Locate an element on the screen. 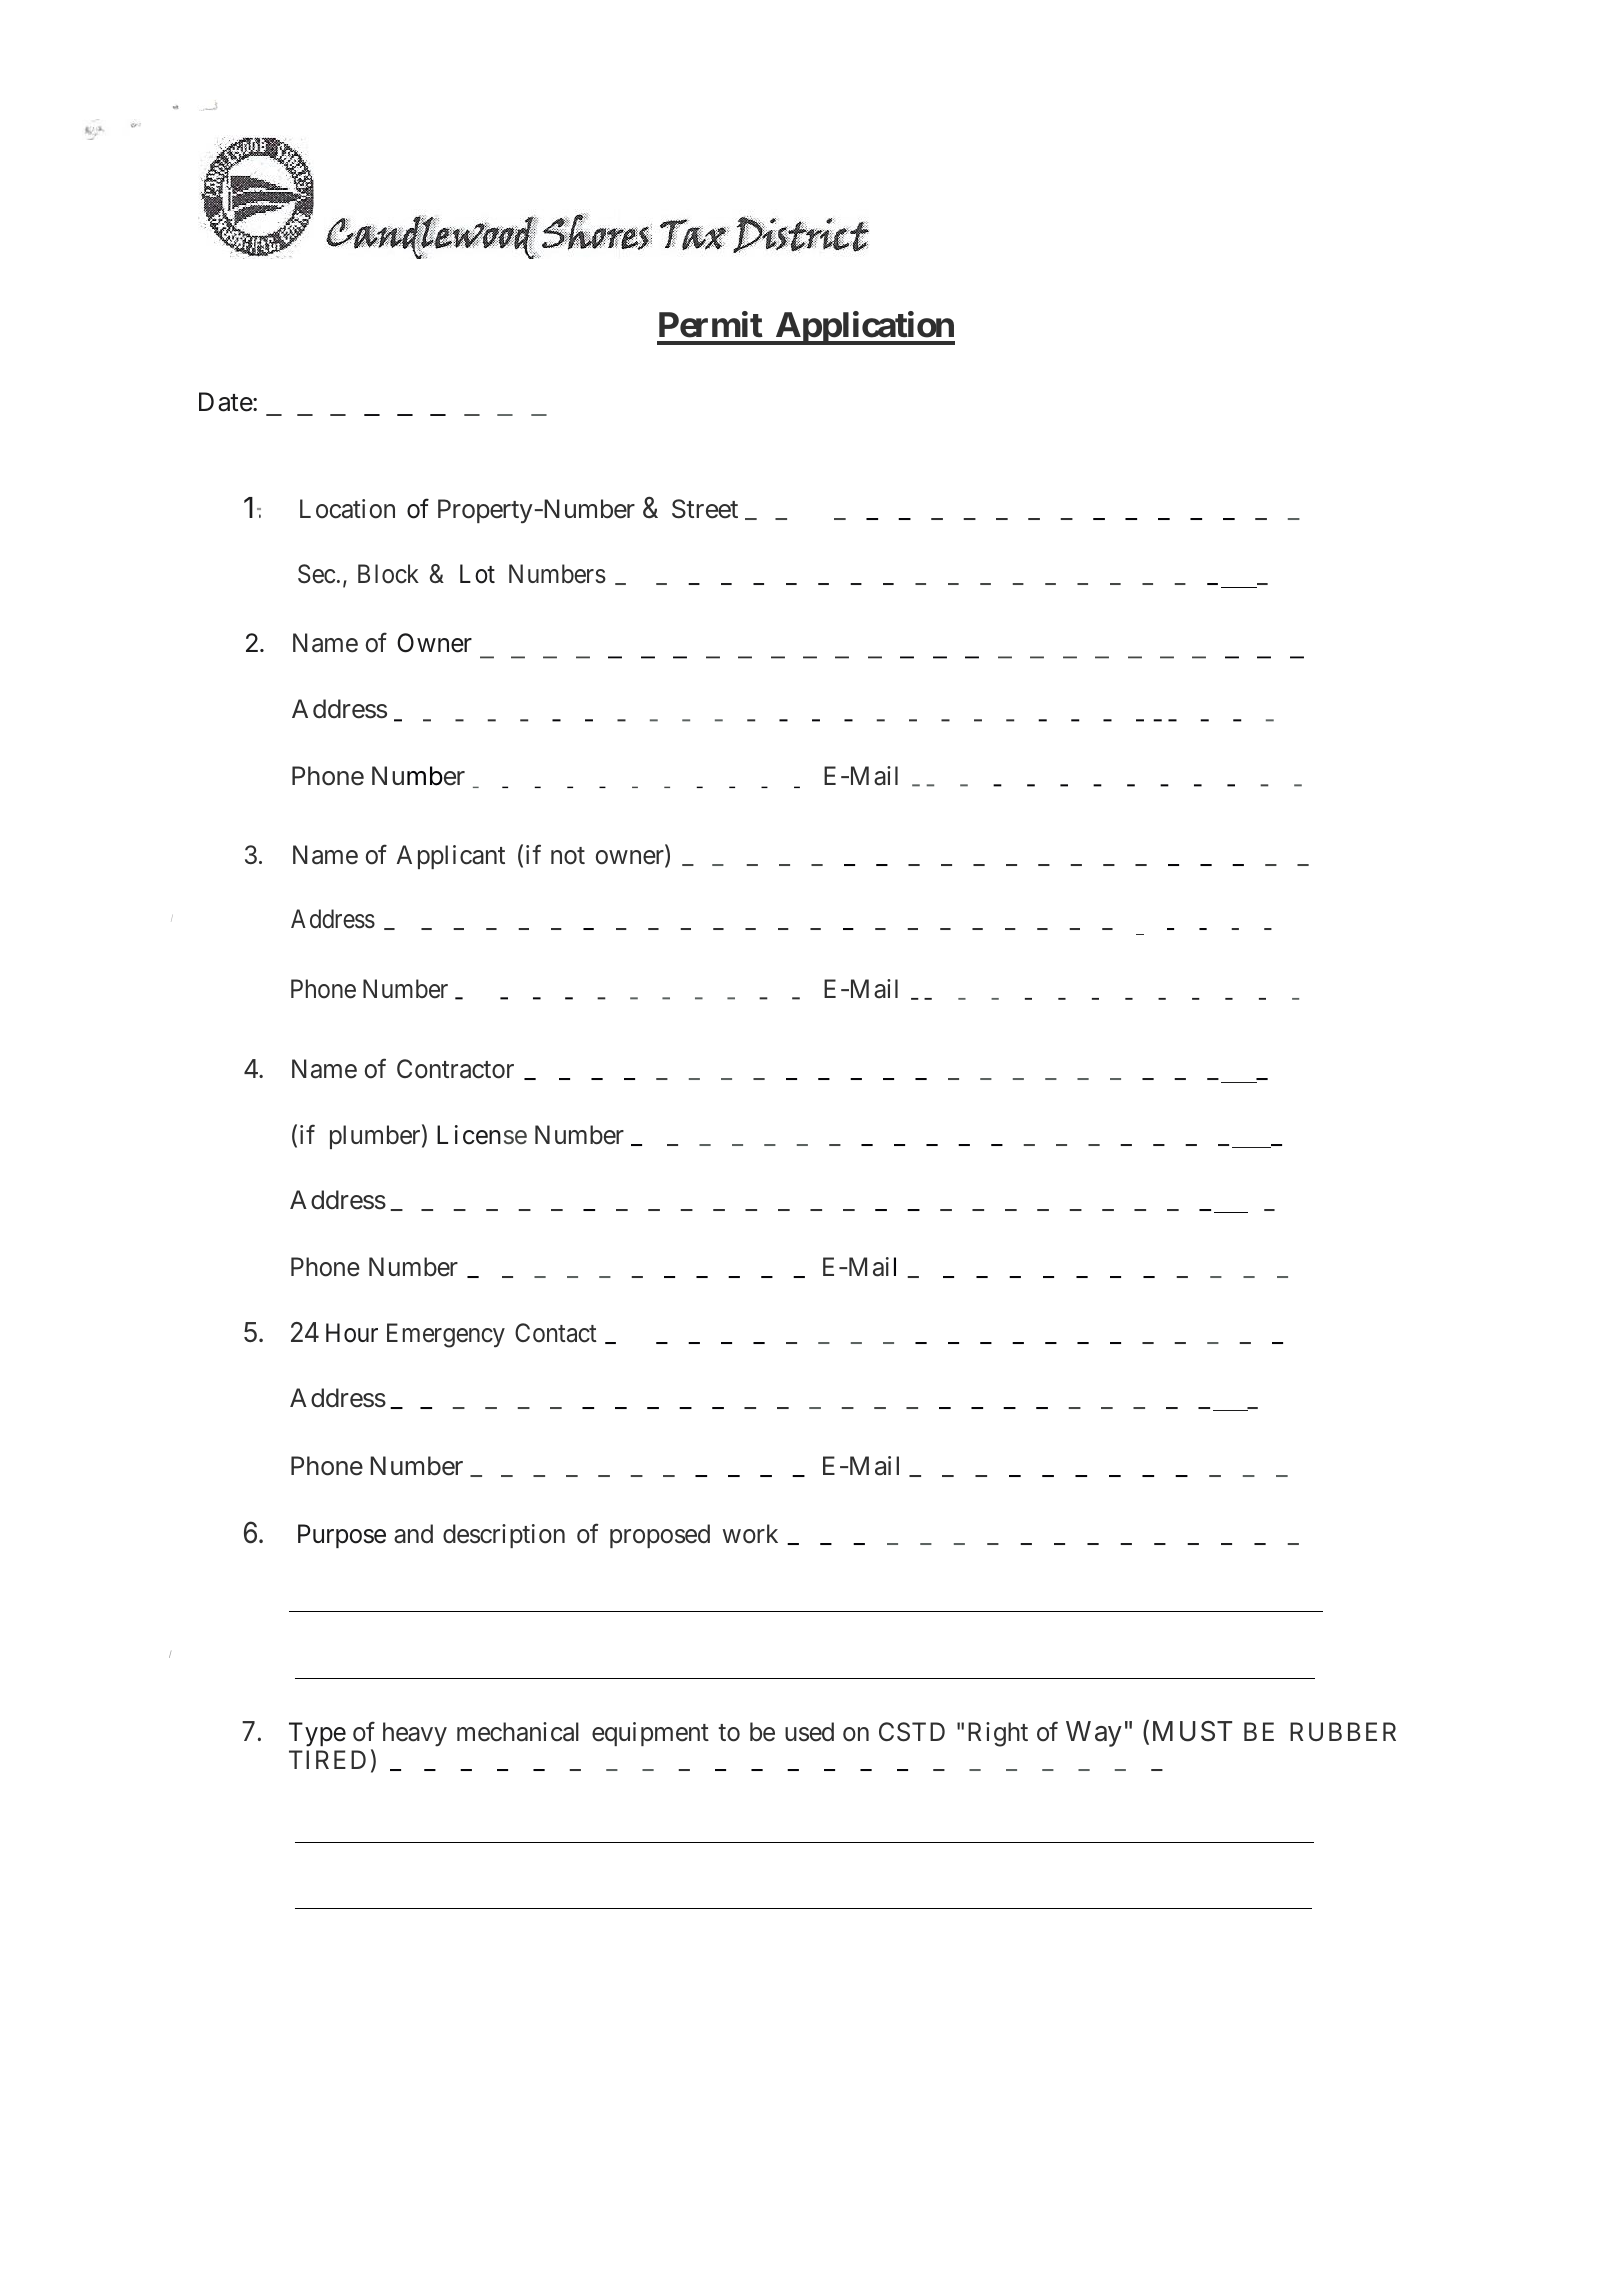  proposed is located at coordinates (660, 1536).
